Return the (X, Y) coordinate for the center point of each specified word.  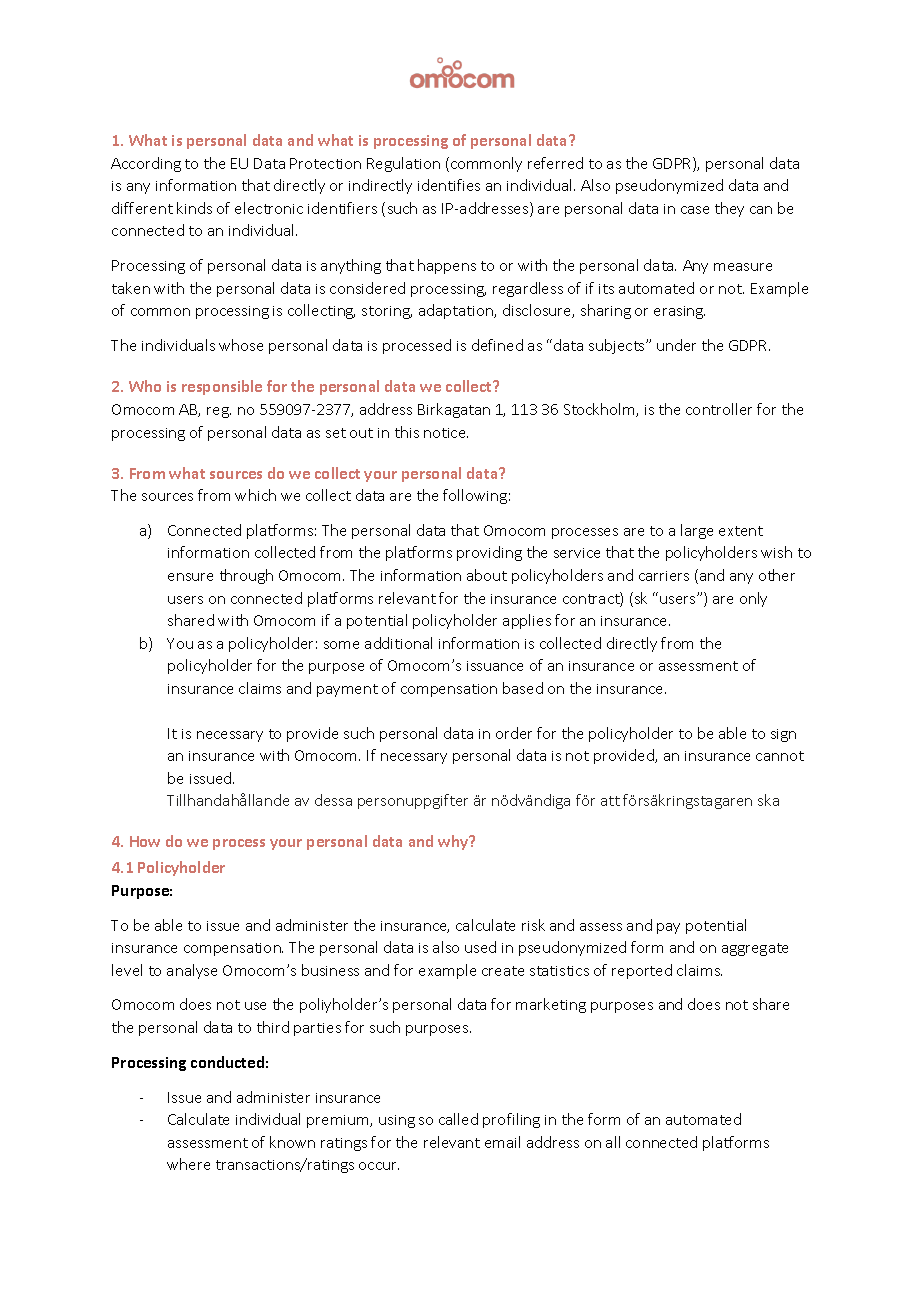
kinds (194, 208)
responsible (222, 387)
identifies (449, 185)
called (458, 1119)
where (188, 1164)
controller (719, 409)
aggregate (755, 949)
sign (783, 735)
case (695, 210)
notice (446, 433)
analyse (192, 971)
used (480, 947)
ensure (190, 577)
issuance (495, 666)
